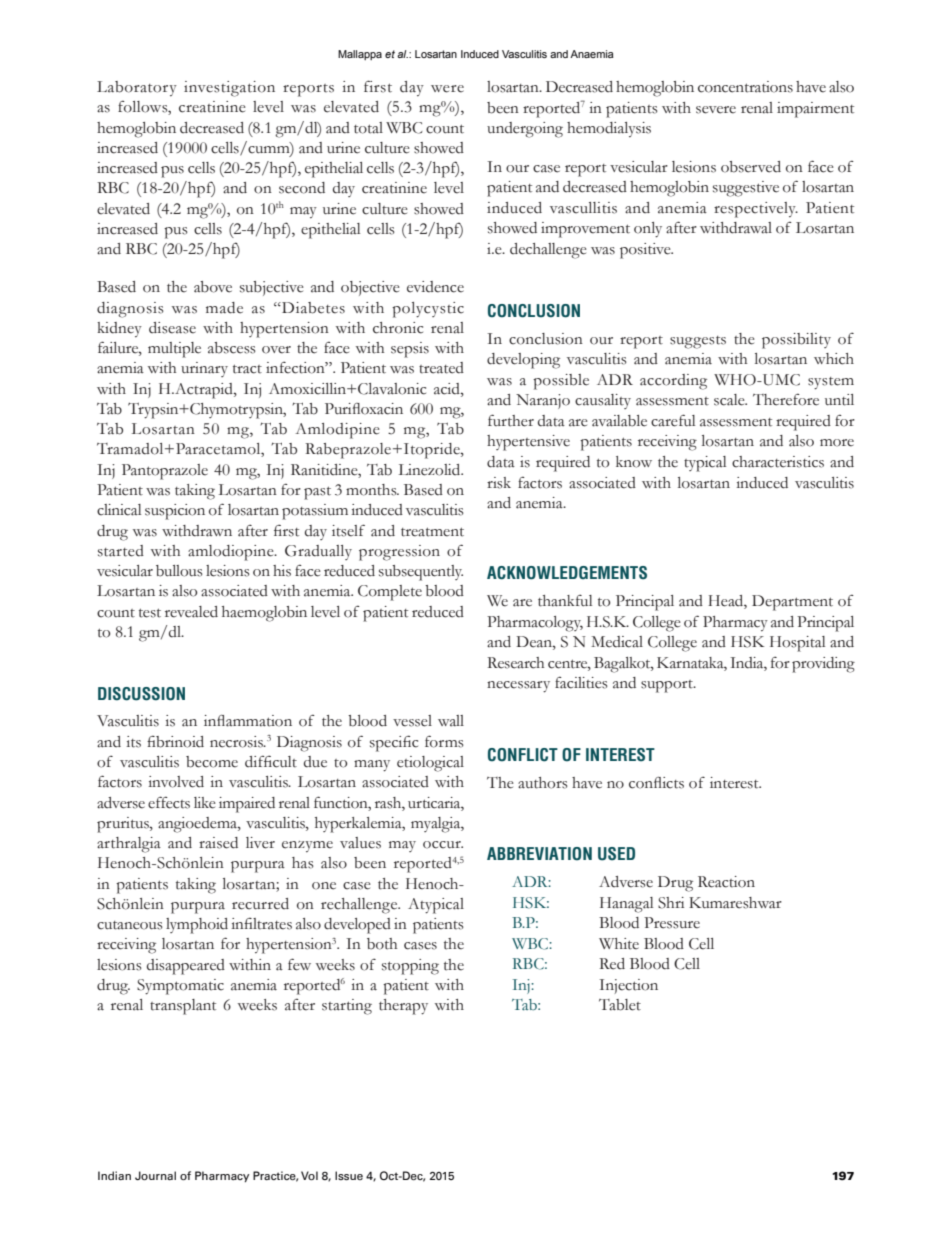  I want to click on revealed, so click(191, 612).
